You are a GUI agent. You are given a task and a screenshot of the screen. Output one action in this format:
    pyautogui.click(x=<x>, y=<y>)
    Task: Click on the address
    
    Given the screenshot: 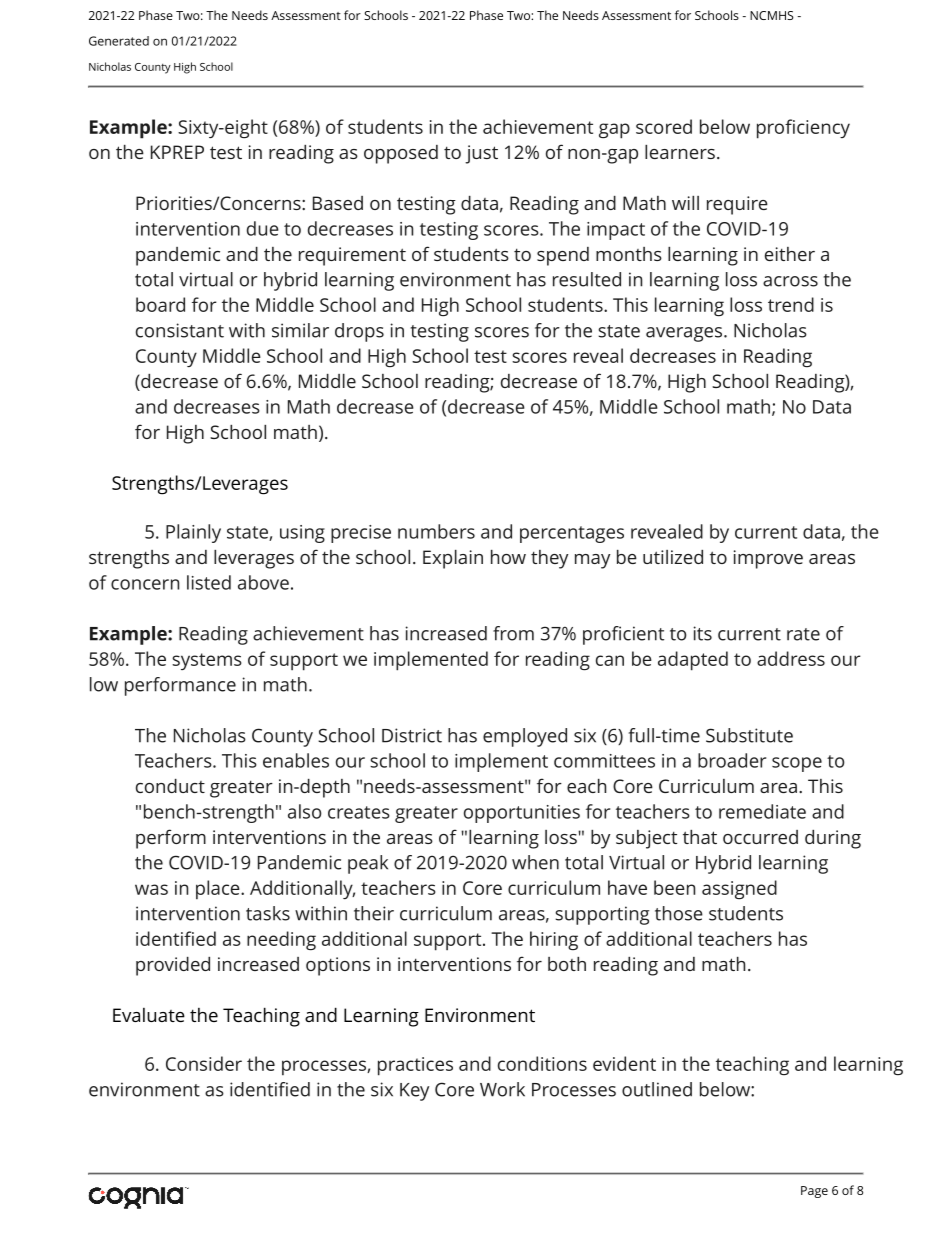 What is the action you would take?
    pyautogui.click(x=791, y=658)
